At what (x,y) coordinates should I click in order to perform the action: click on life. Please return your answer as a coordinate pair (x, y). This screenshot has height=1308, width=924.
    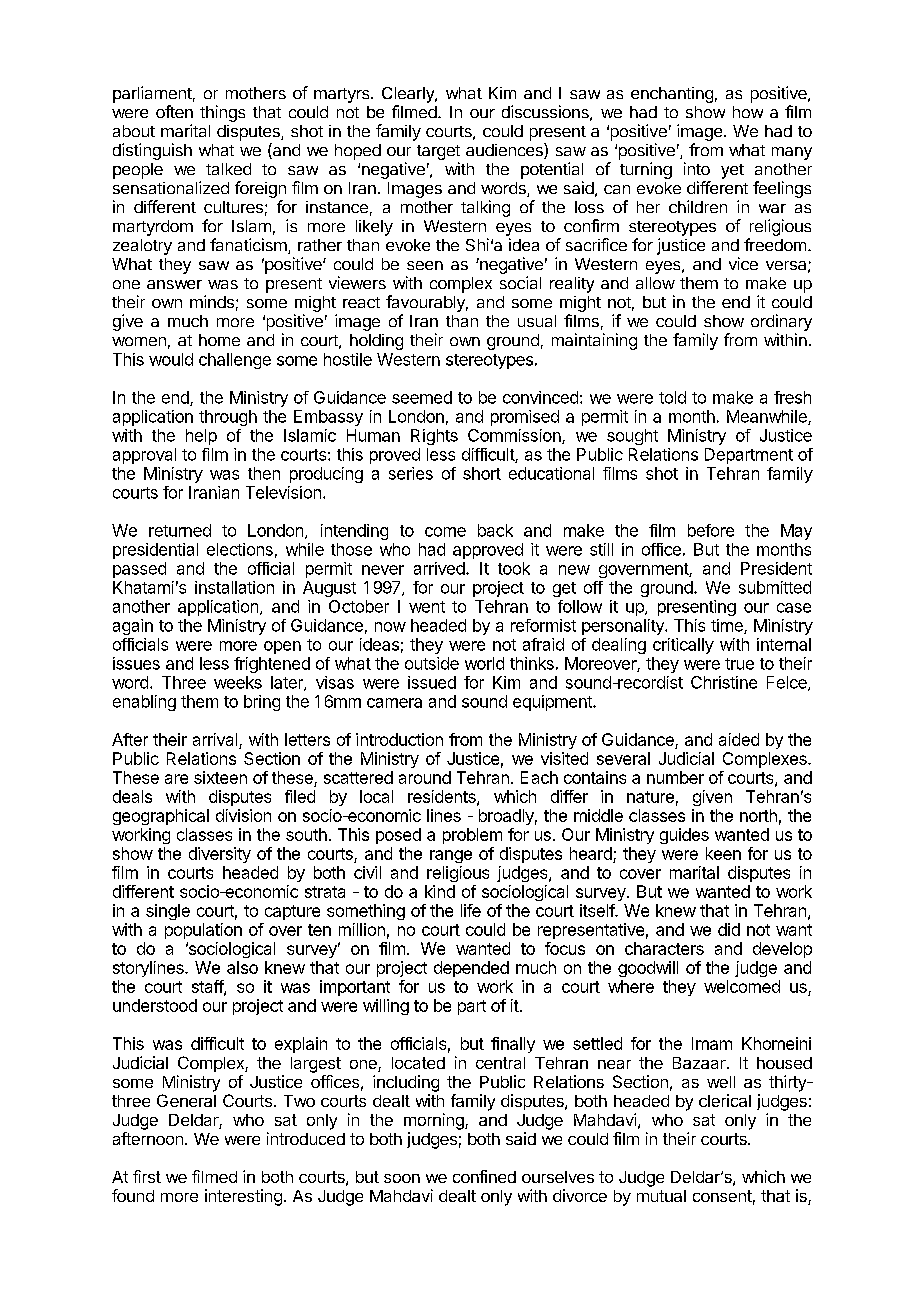
    Looking at the image, I should click on (471, 910).
